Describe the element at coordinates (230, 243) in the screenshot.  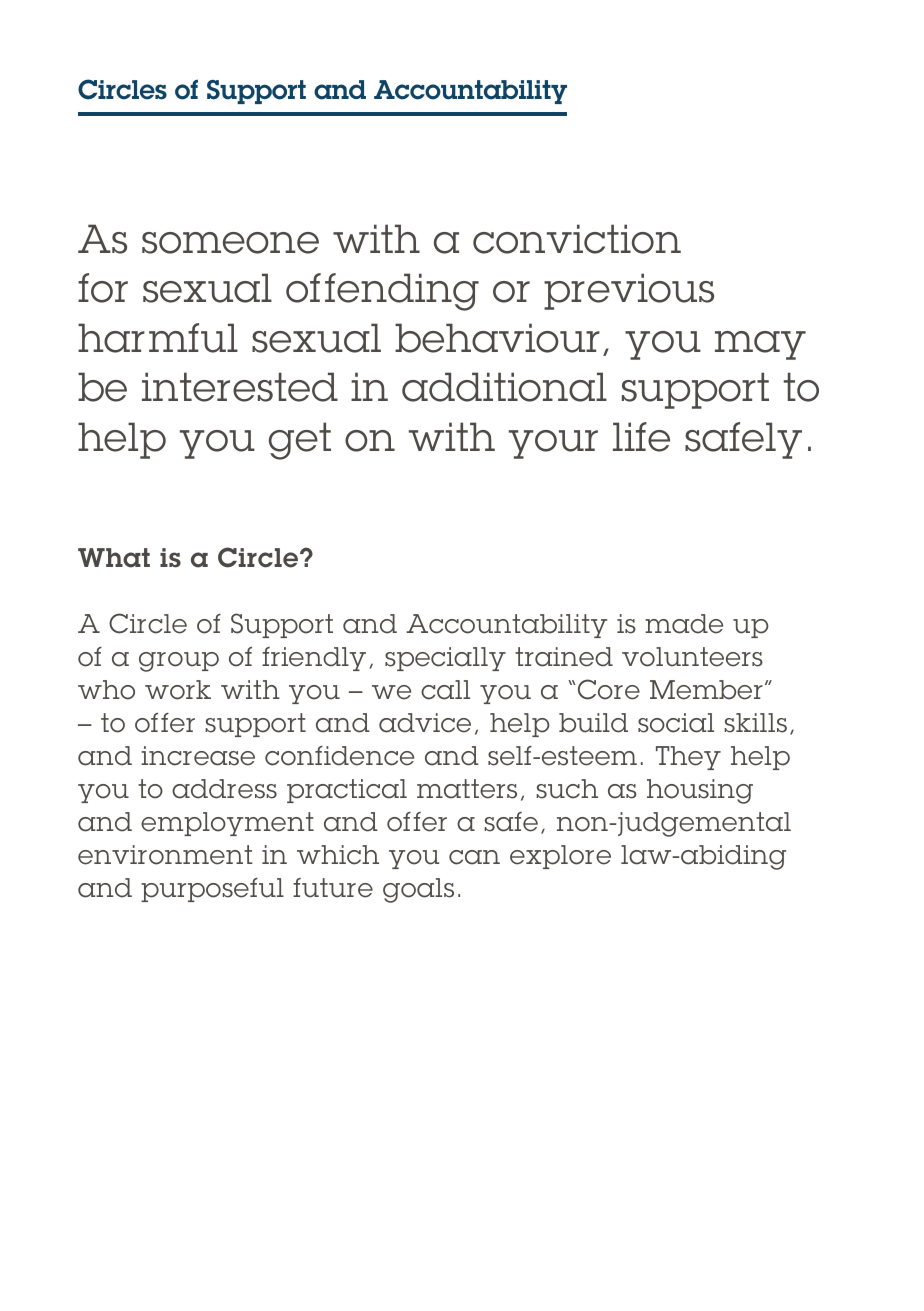
I see `someone` at that location.
